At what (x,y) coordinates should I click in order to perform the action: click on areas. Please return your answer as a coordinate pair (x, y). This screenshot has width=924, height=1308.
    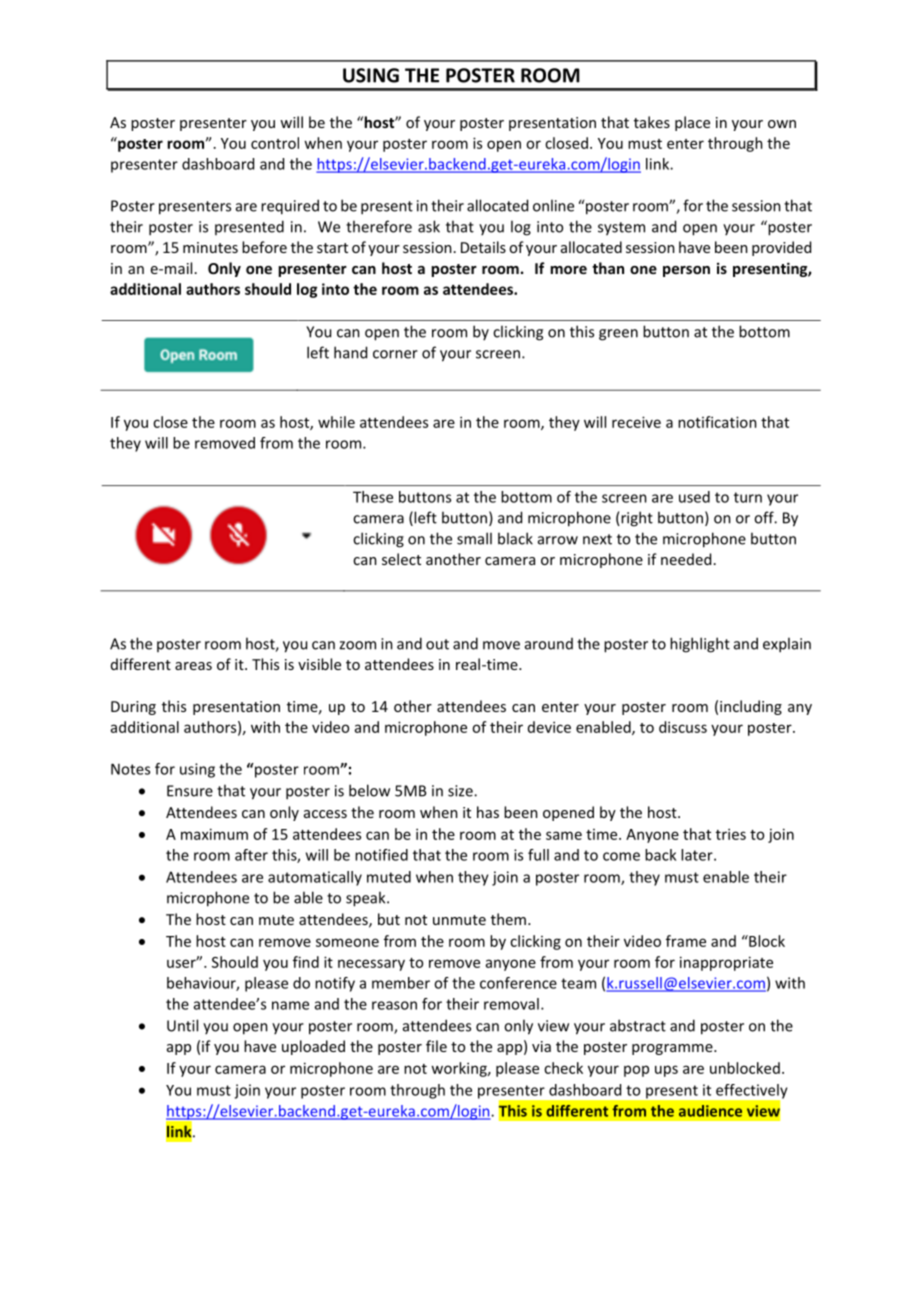
    Looking at the image, I should click on (193, 666).
